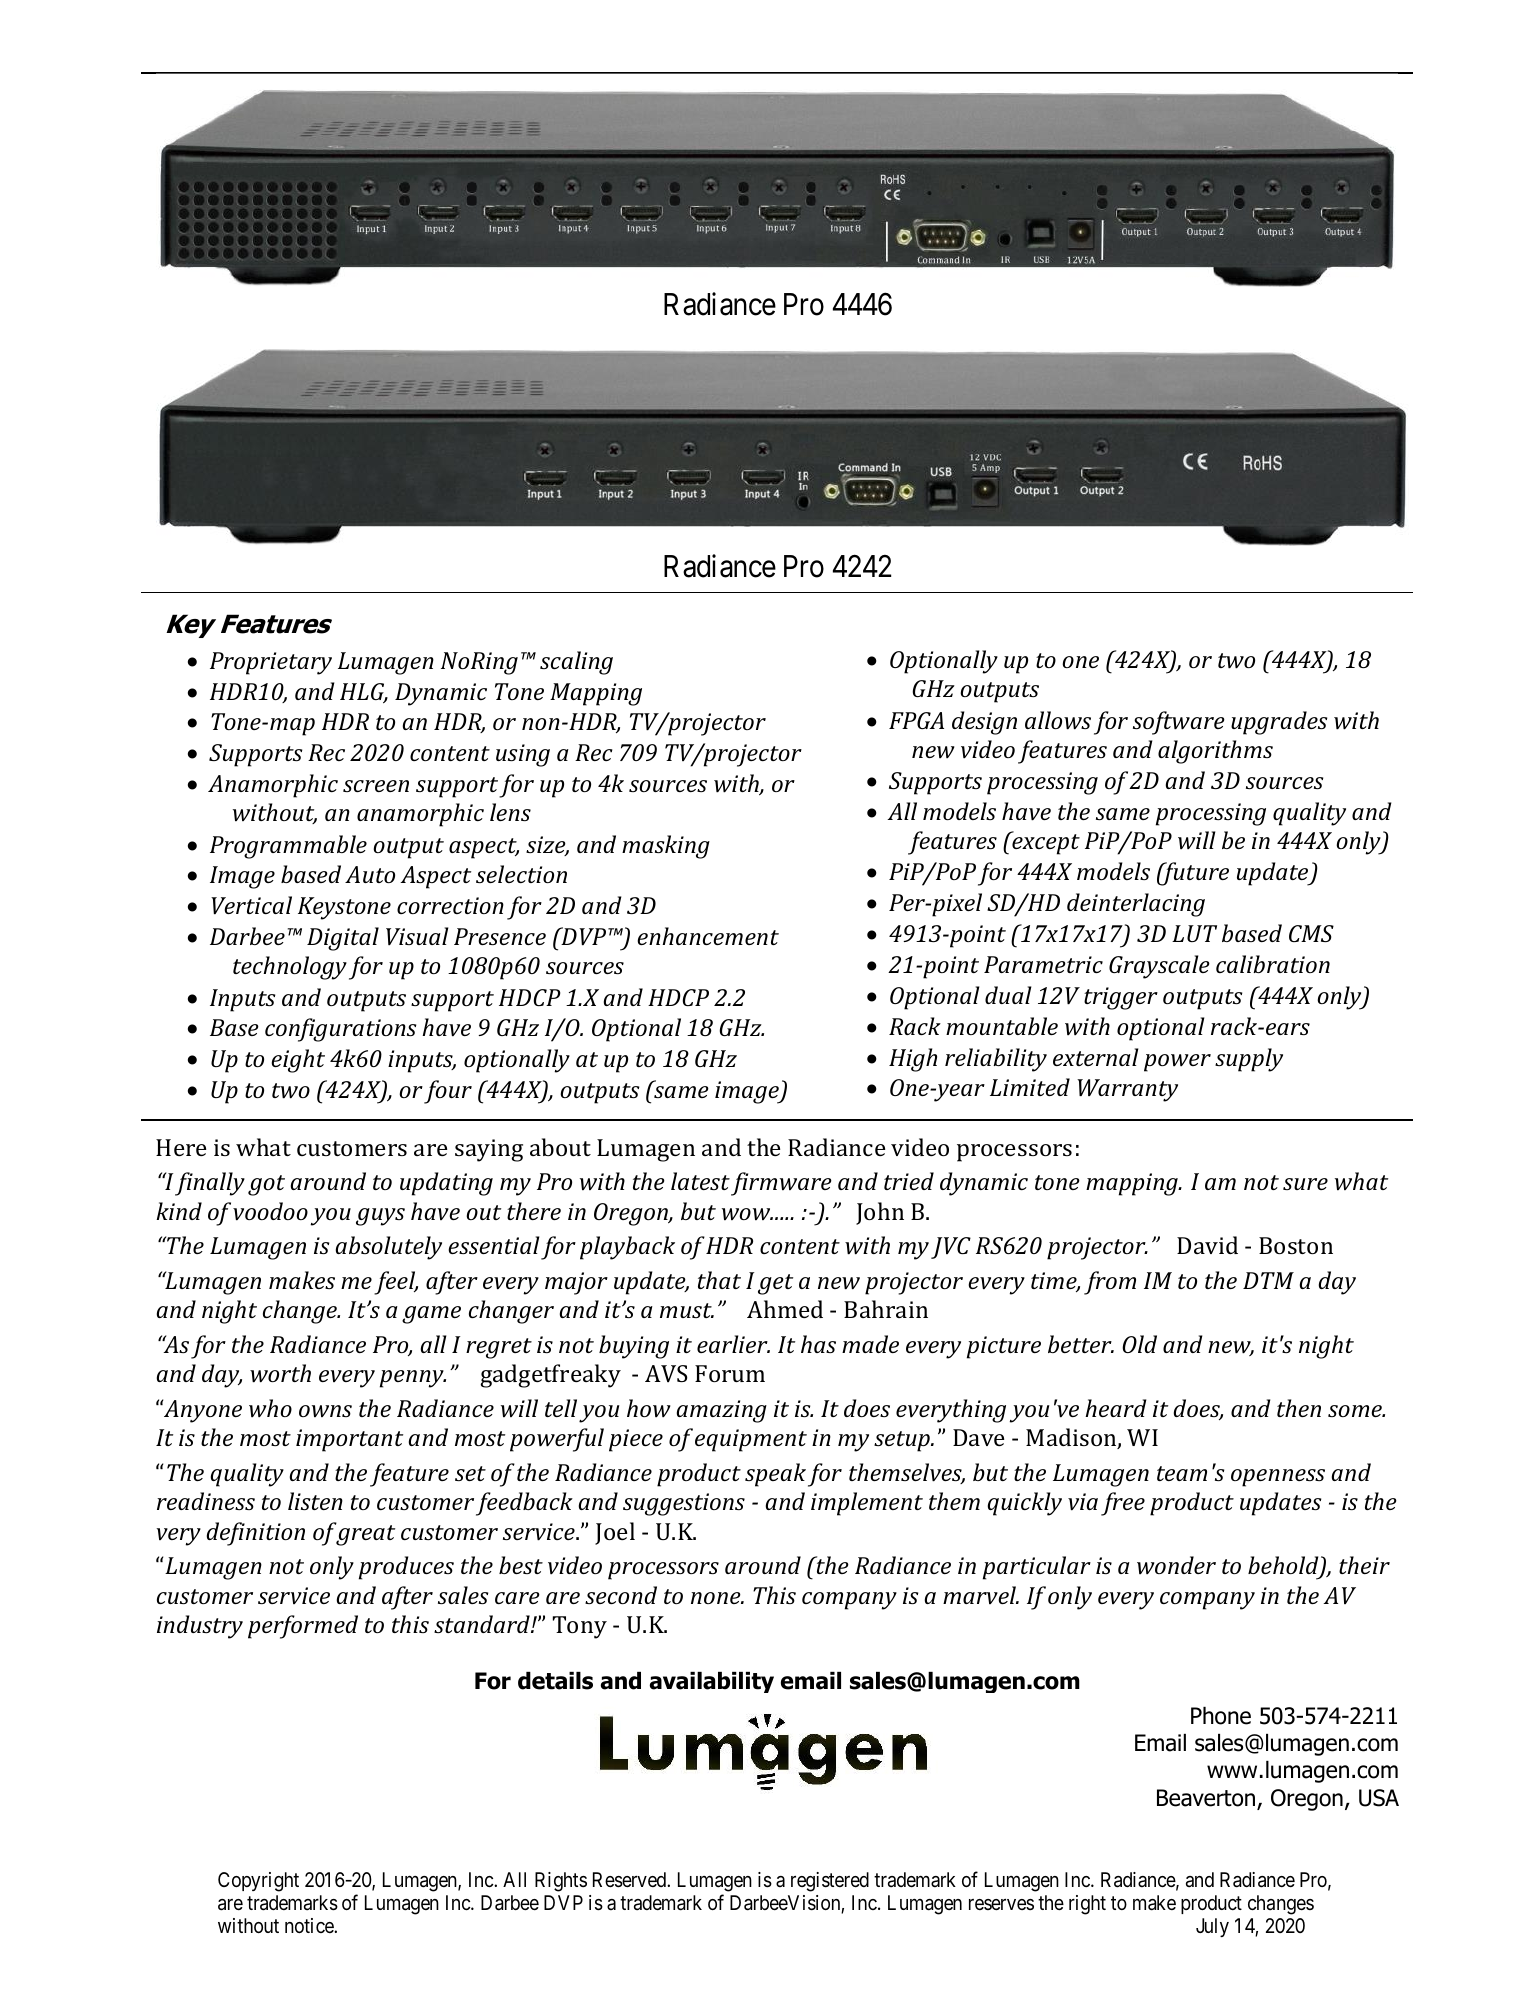  What do you see at coordinates (708, 936) in the screenshot?
I see `enhancement` at bounding box center [708, 936].
